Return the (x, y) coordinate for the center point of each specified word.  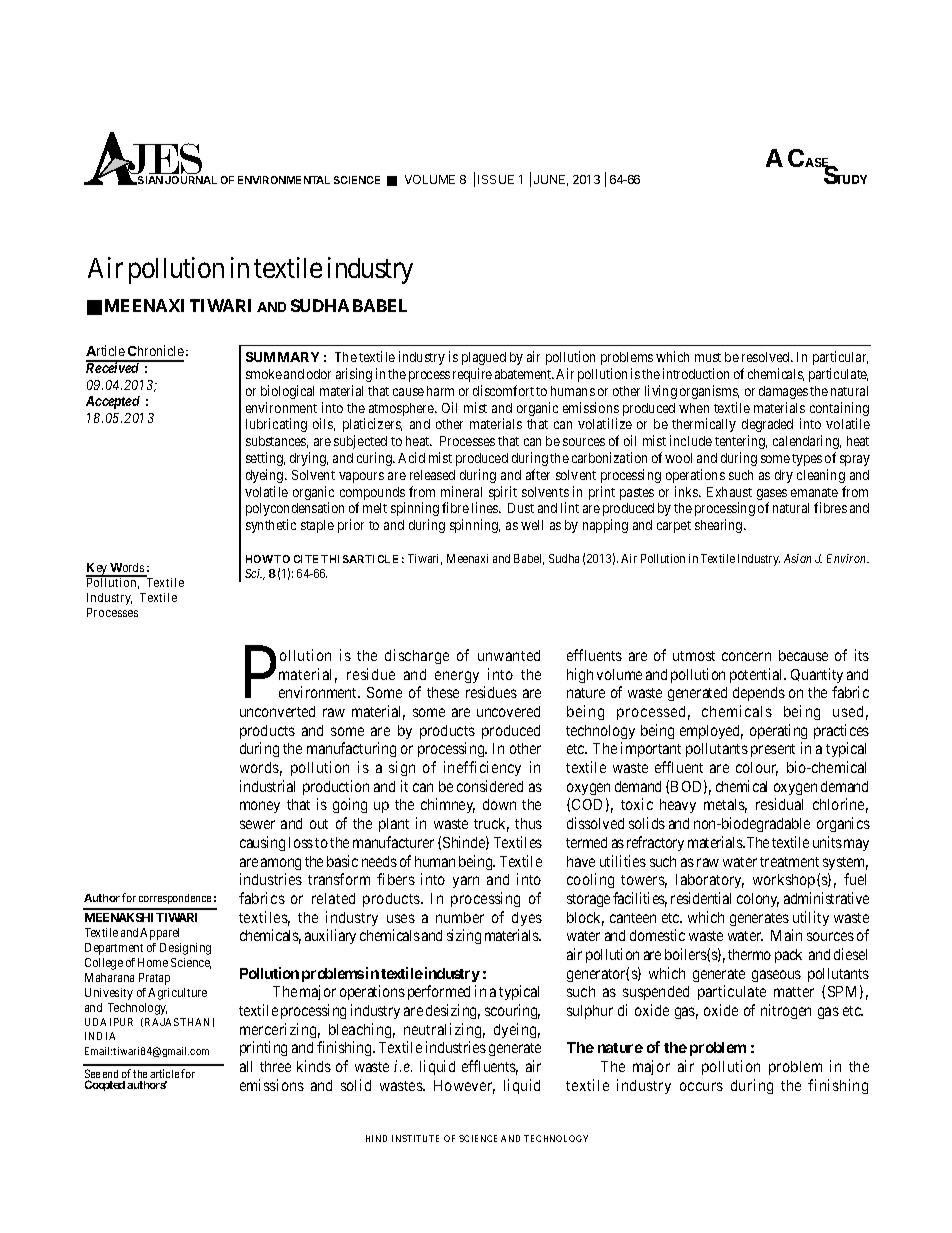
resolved (767, 357)
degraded (767, 425)
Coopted (105, 1085)
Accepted (113, 402)
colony (758, 900)
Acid (411, 457)
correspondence (175, 899)
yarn (466, 882)
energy (457, 677)
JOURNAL (191, 180)
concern (746, 656)
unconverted (277, 711)
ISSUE (496, 179)
